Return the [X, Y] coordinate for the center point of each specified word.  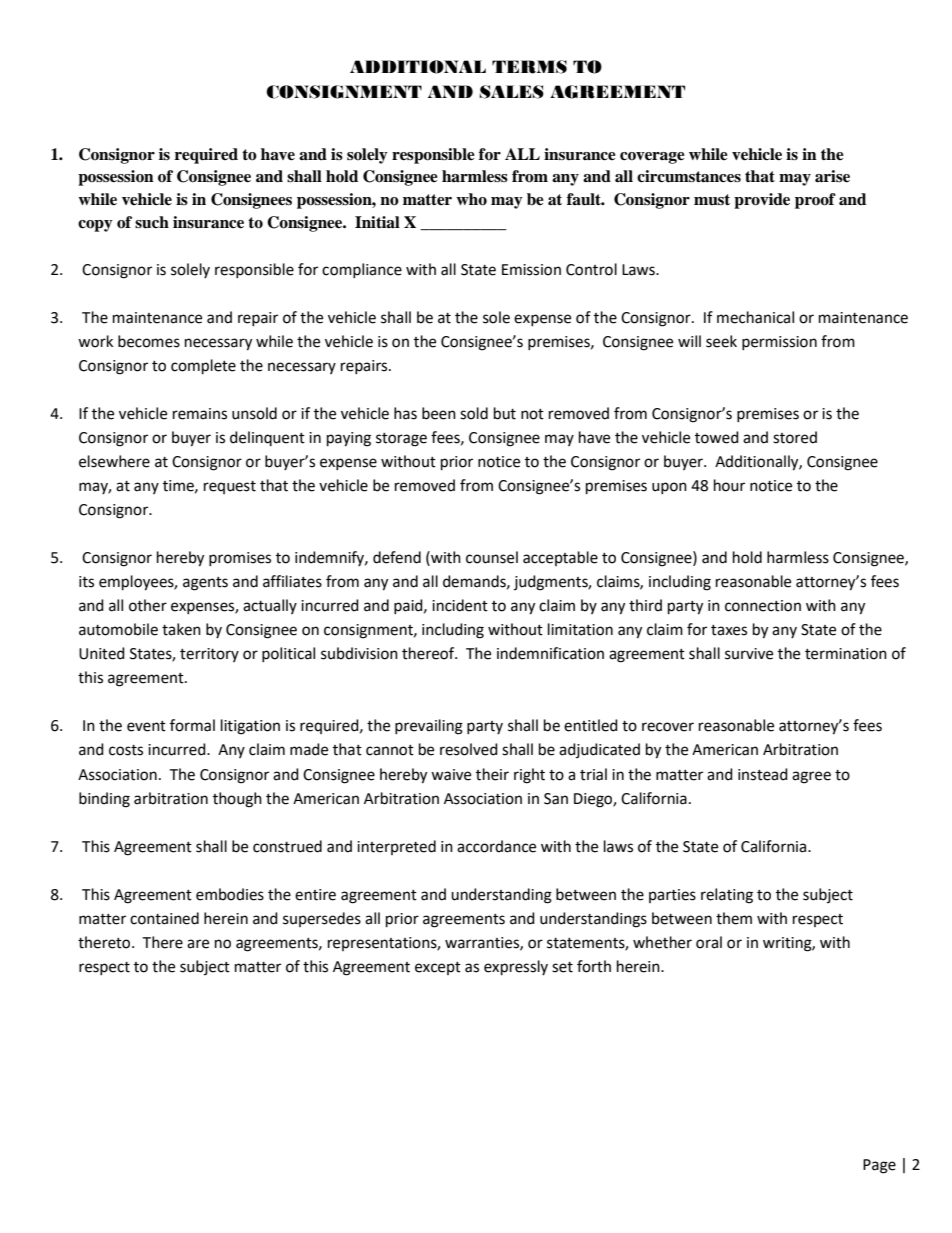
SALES [511, 92]
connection [763, 606]
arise [832, 176]
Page [879, 1166]
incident [460, 605]
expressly [516, 968]
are [198, 944]
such [152, 222]
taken [181, 629]
